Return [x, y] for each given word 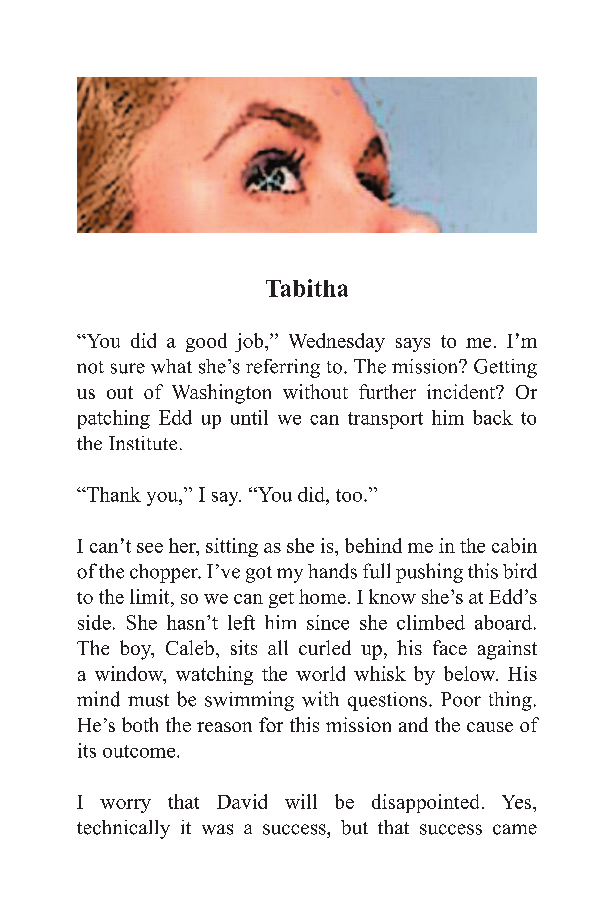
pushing [429, 573]
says [413, 345]
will [301, 801]
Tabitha [307, 288]
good [206, 342]
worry [125, 806]
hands [332, 571]
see [150, 548]
